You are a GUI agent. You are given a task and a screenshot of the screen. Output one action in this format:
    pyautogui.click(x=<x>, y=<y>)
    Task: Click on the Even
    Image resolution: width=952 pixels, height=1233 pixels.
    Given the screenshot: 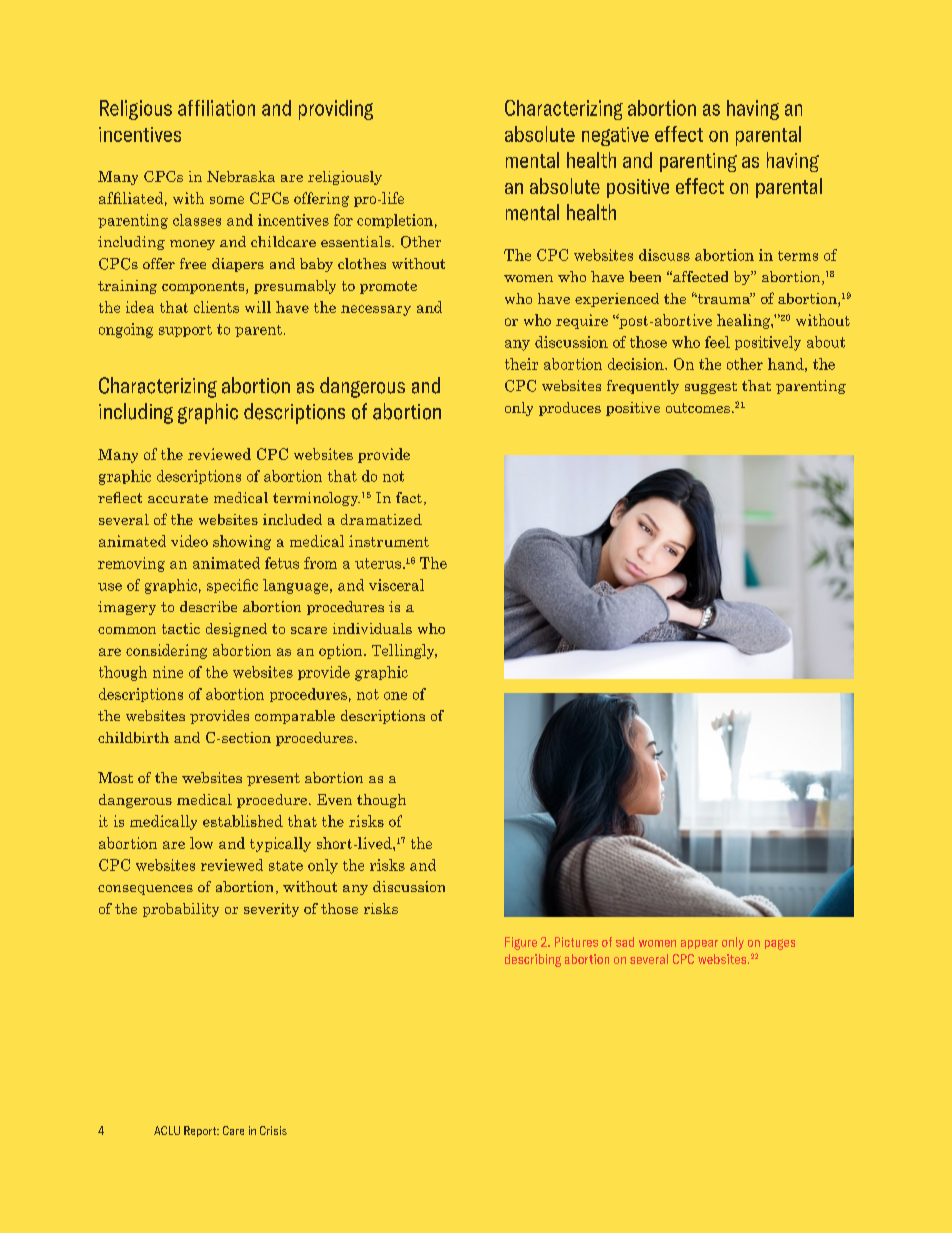 What is the action you would take?
    pyautogui.click(x=334, y=799)
